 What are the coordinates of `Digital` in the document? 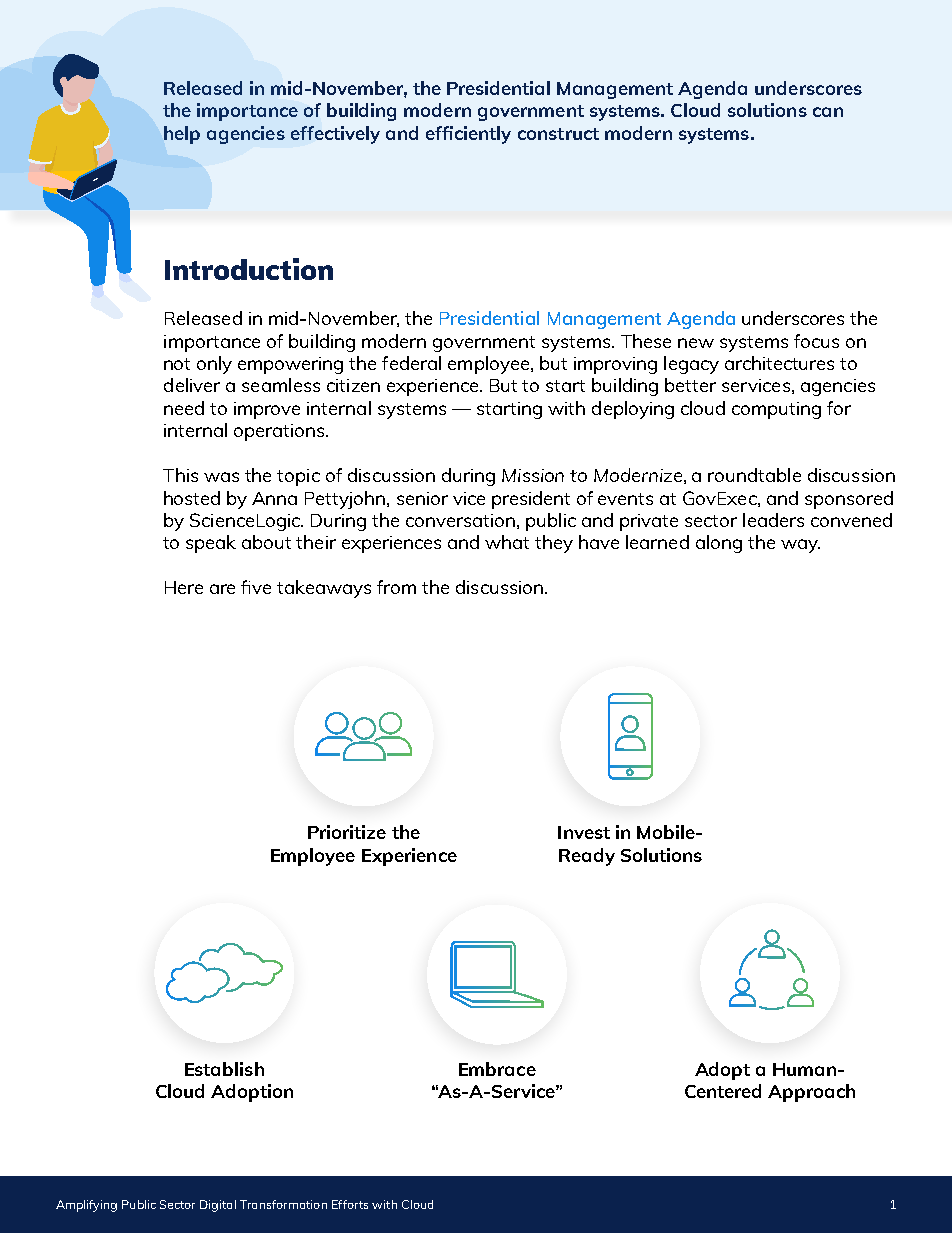 It's located at (218, 1206).
